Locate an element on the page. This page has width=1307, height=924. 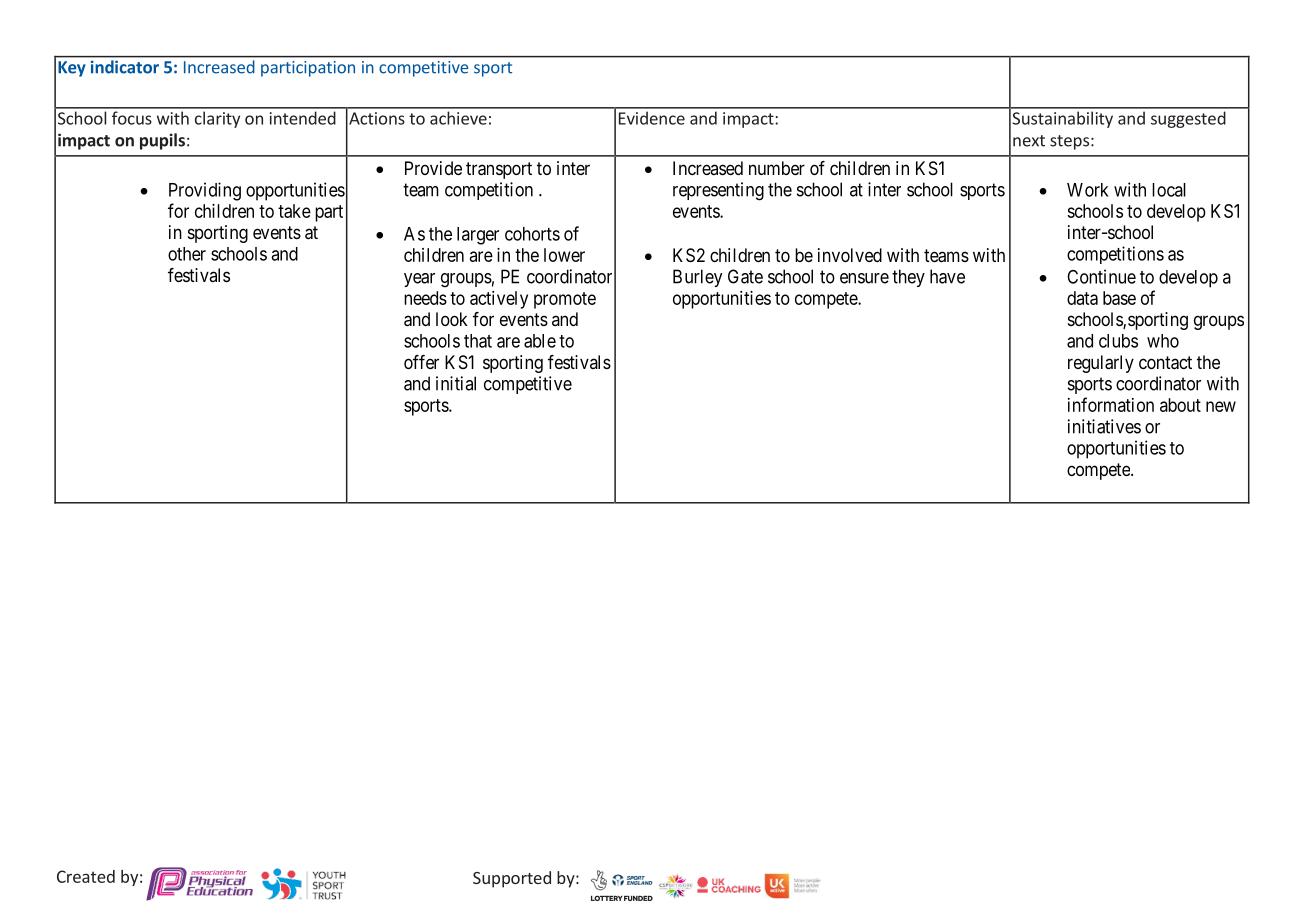
number is located at coordinates (777, 168).
